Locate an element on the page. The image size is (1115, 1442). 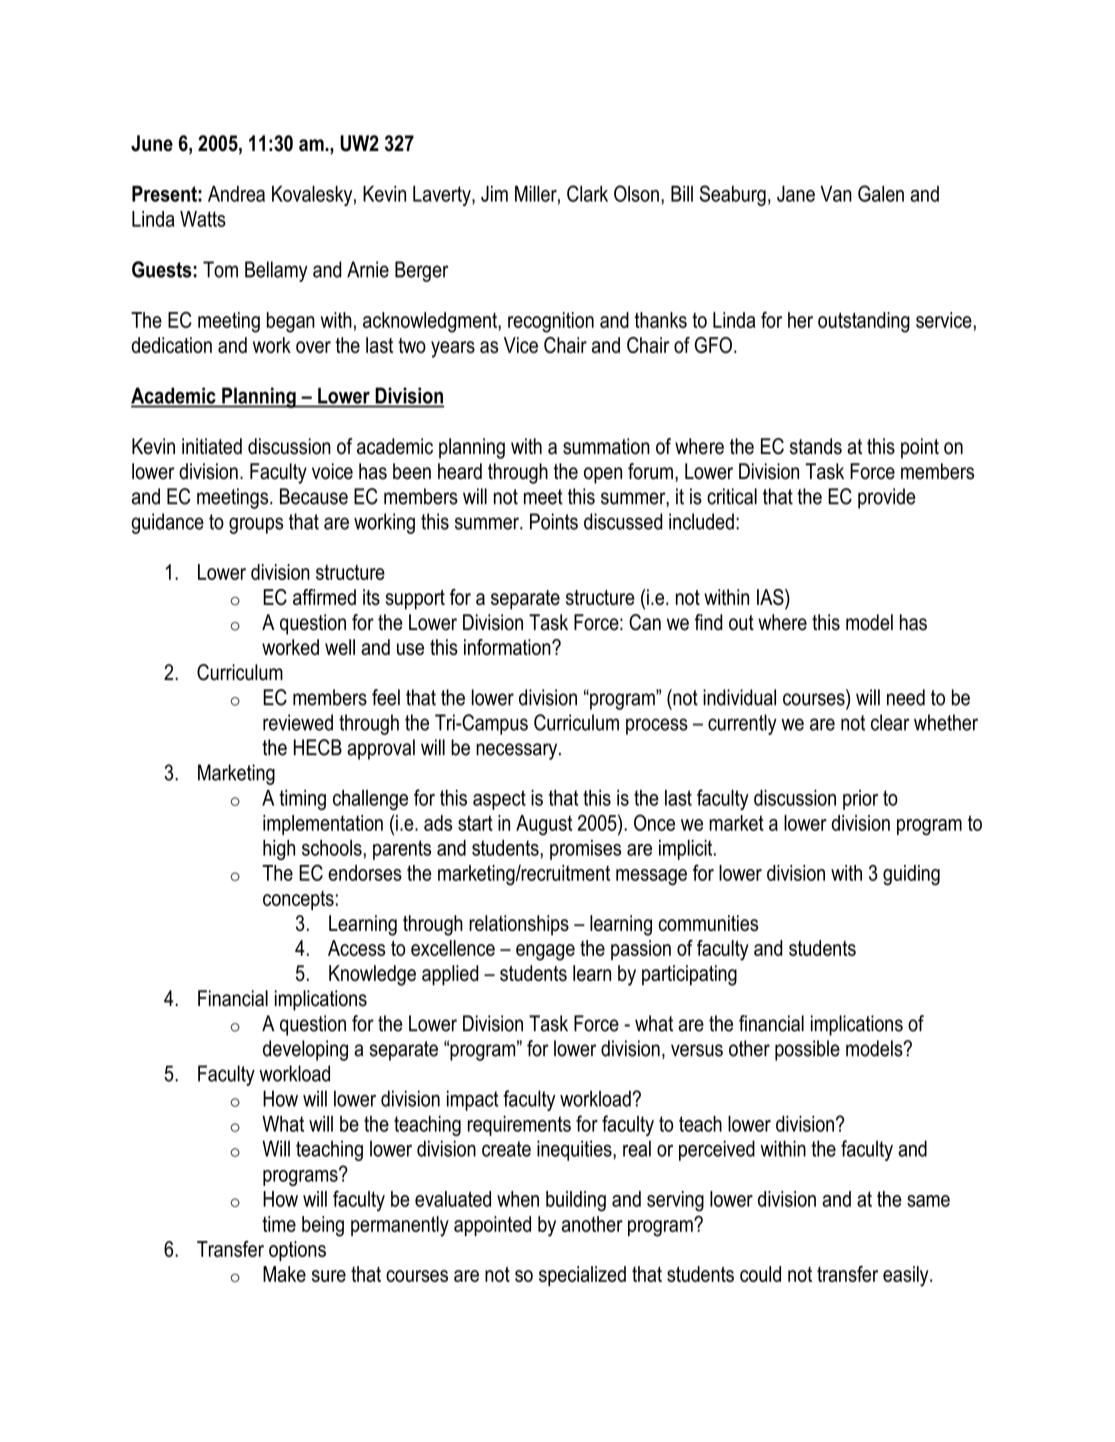
provide is located at coordinates (887, 498).
